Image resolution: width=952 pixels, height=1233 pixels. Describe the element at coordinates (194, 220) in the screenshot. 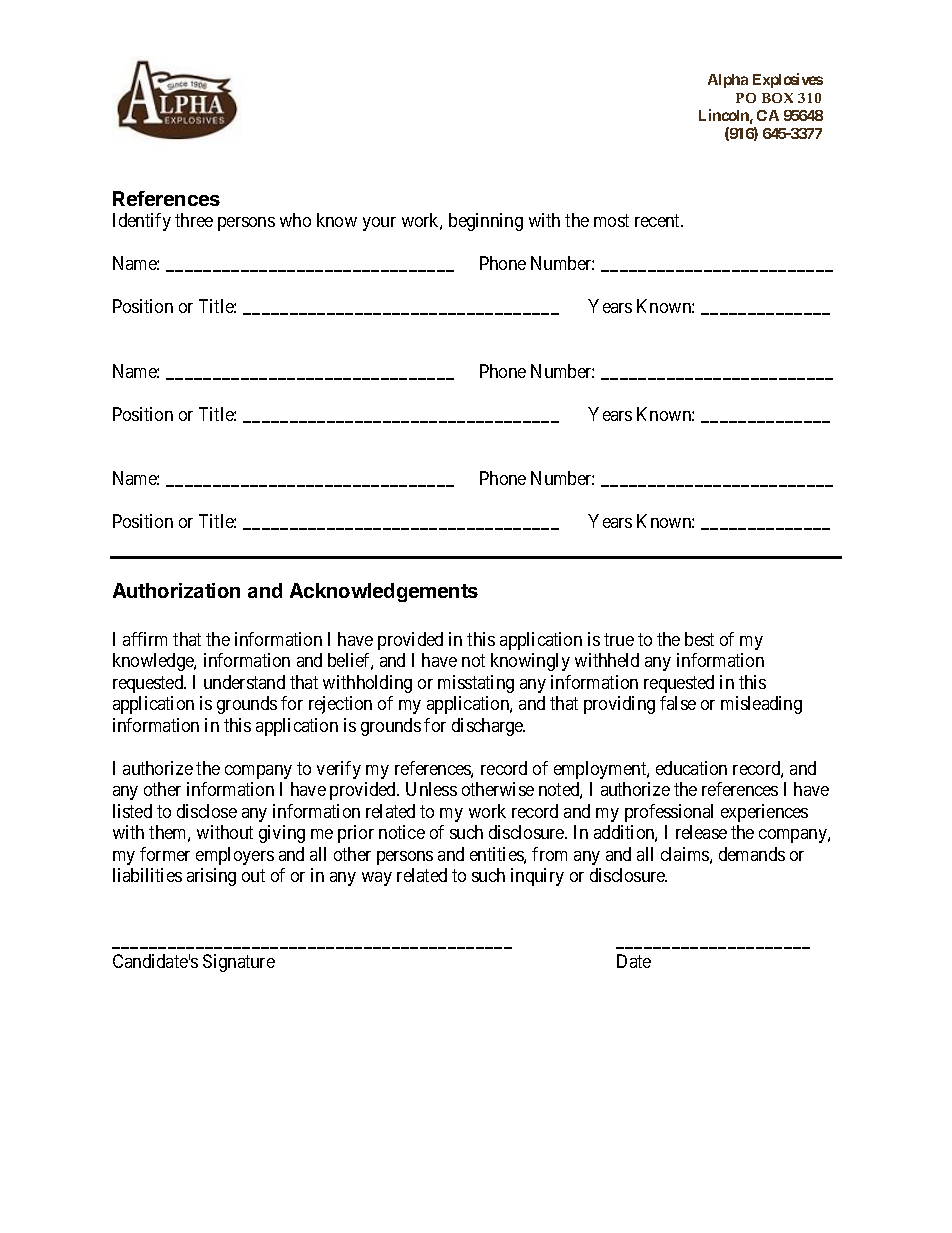

I see `three` at that location.
